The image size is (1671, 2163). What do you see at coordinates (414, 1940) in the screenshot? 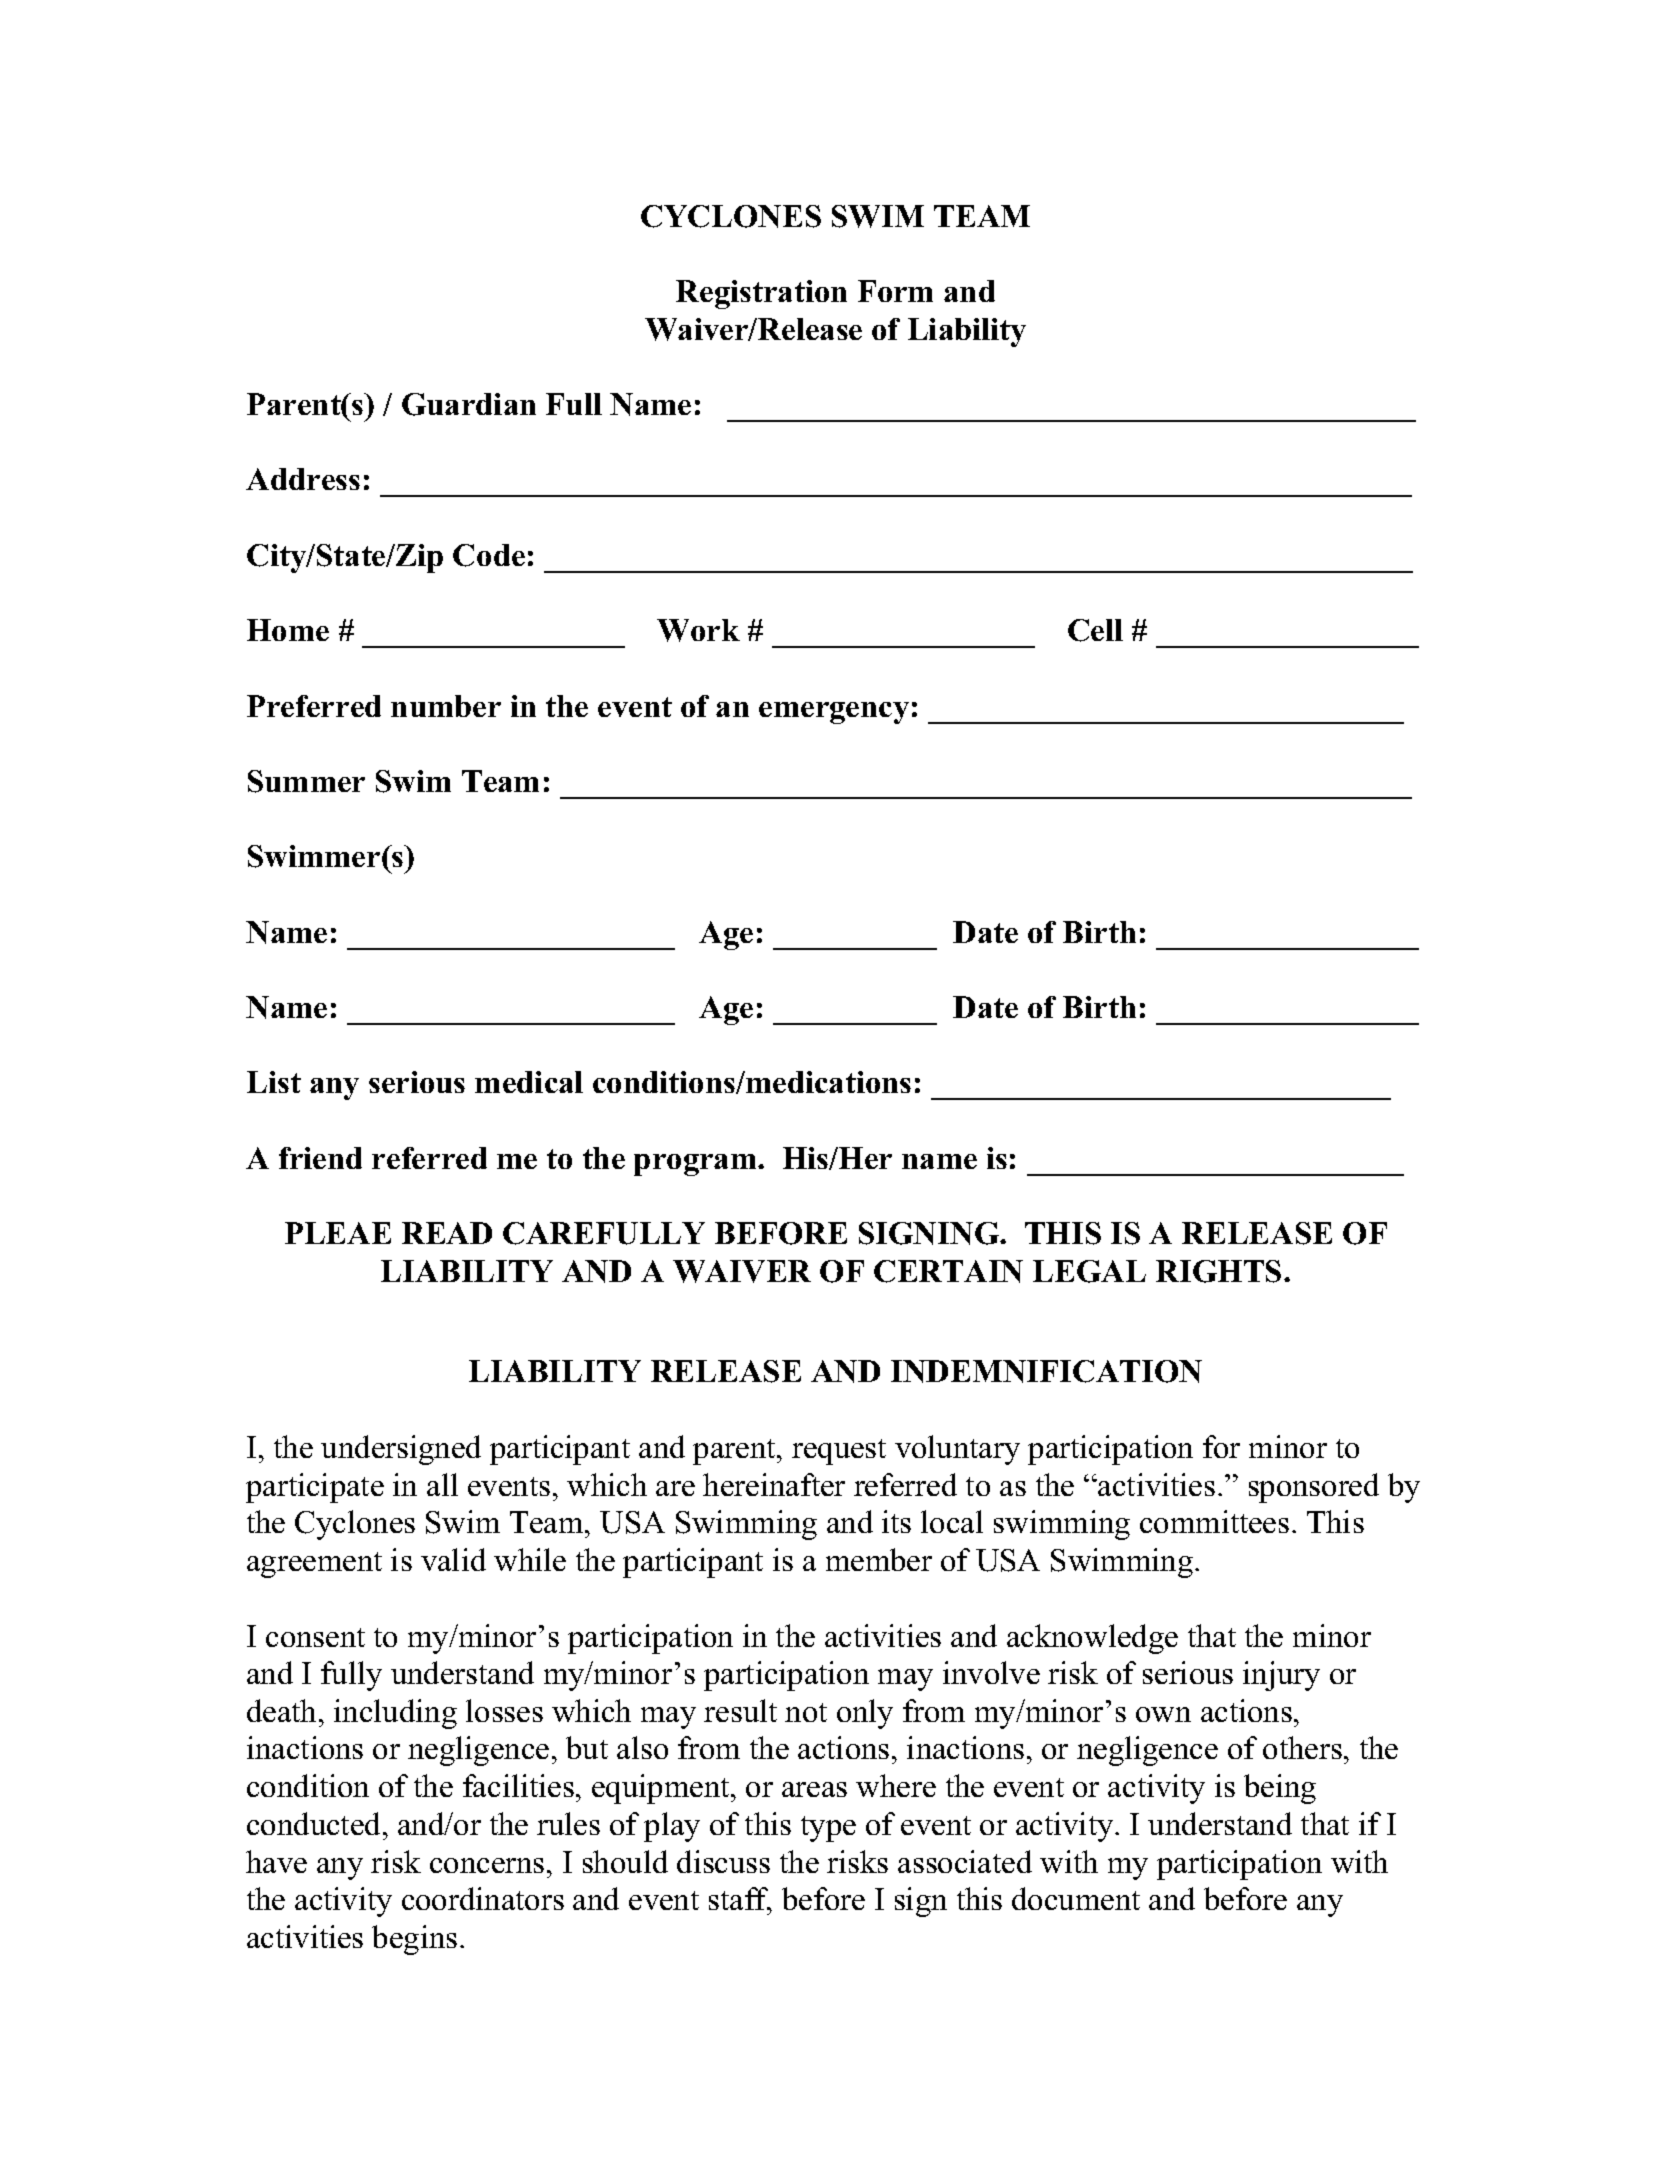
I see `begins` at bounding box center [414, 1940].
